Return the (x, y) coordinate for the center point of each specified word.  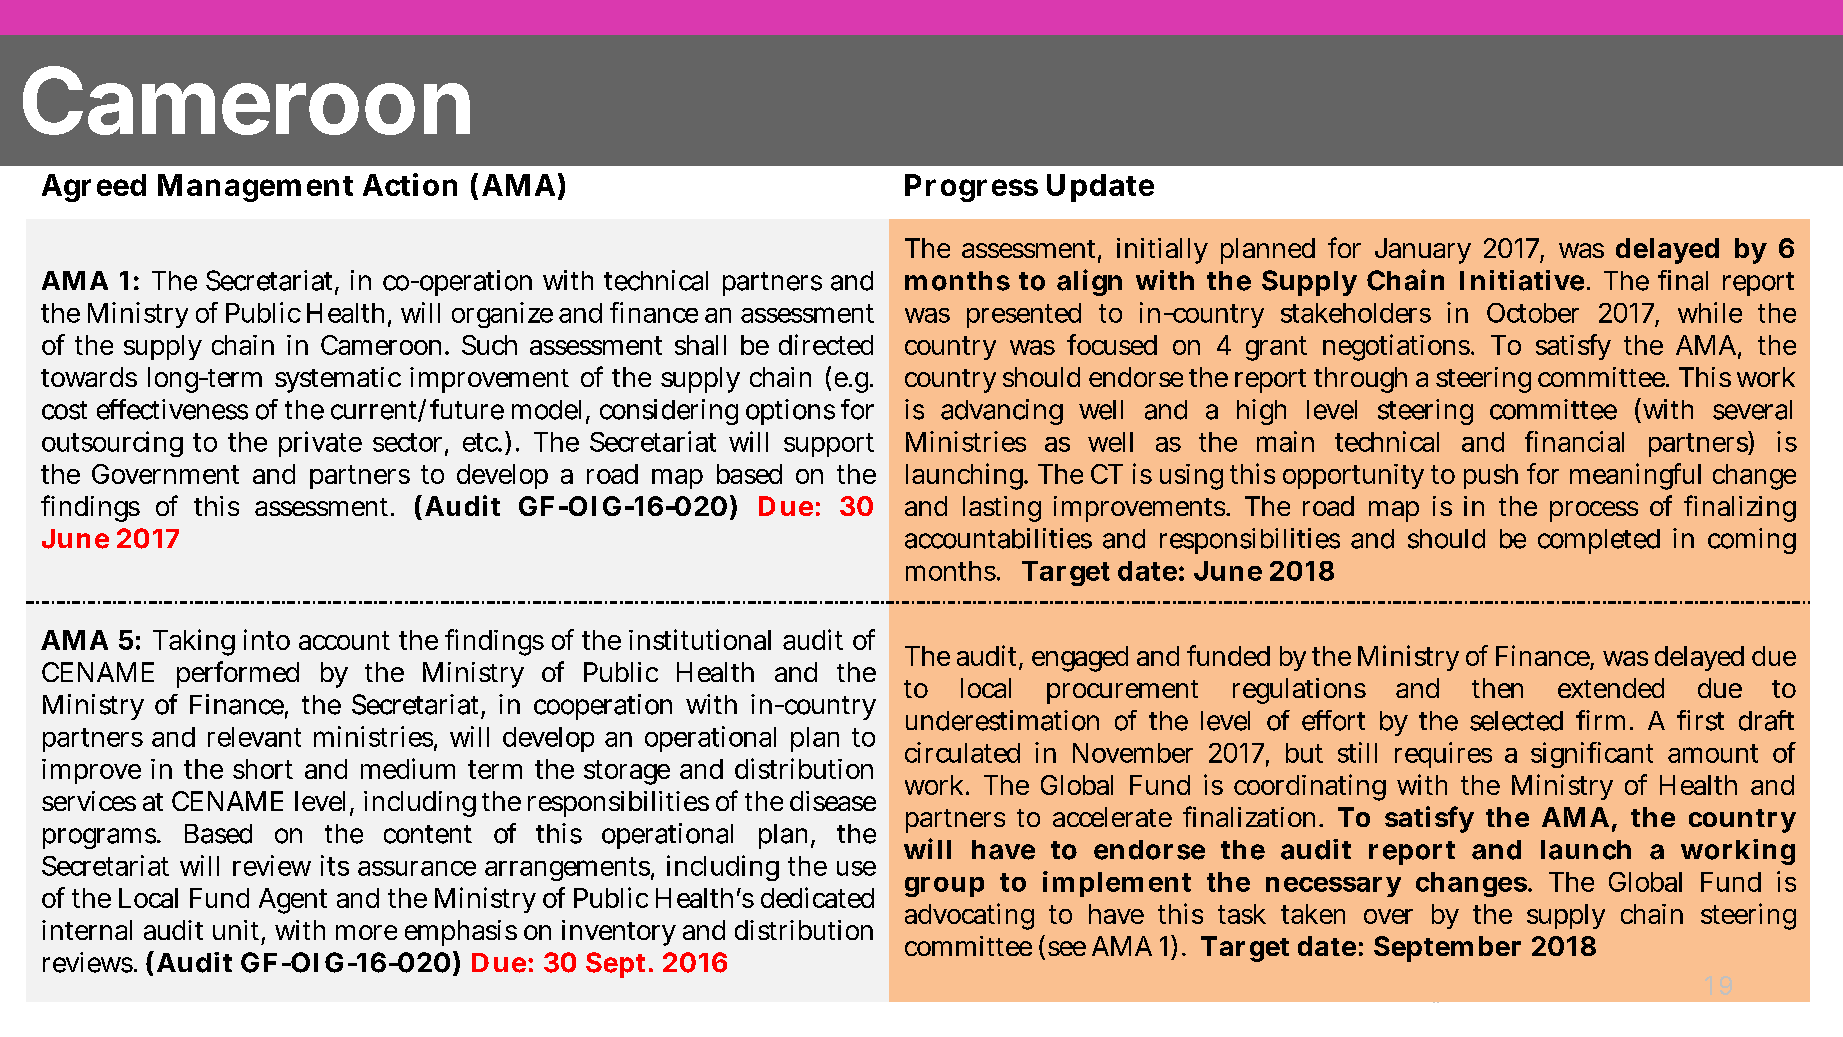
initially (1162, 251)
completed (1599, 541)
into (267, 639)
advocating (969, 916)
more (366, 932)
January (1423, 251)
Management (255, 188)
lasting (1002, 509)
